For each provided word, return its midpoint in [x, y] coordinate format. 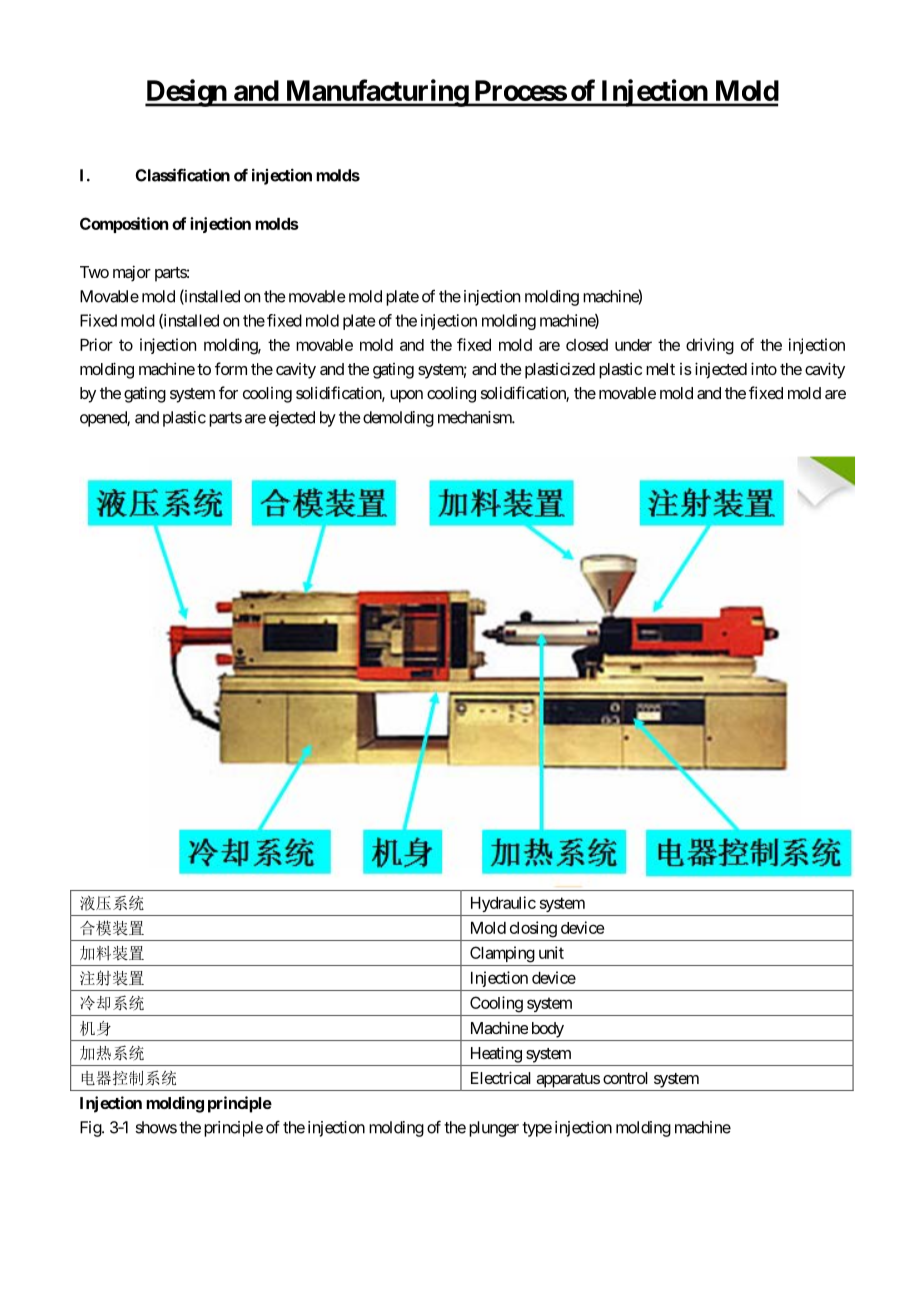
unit [551, 952]
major [132, 273]
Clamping [502, 954]
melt [660, 369]
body [548, 1030]
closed [587, 345]
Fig [91, 1129]
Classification [182, 175]
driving [710, 346]
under [633, 345]
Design [186, 93]
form [231, 368]
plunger [494, 1129]
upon [406, 396]
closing [533, 929]
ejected [292, 419]
